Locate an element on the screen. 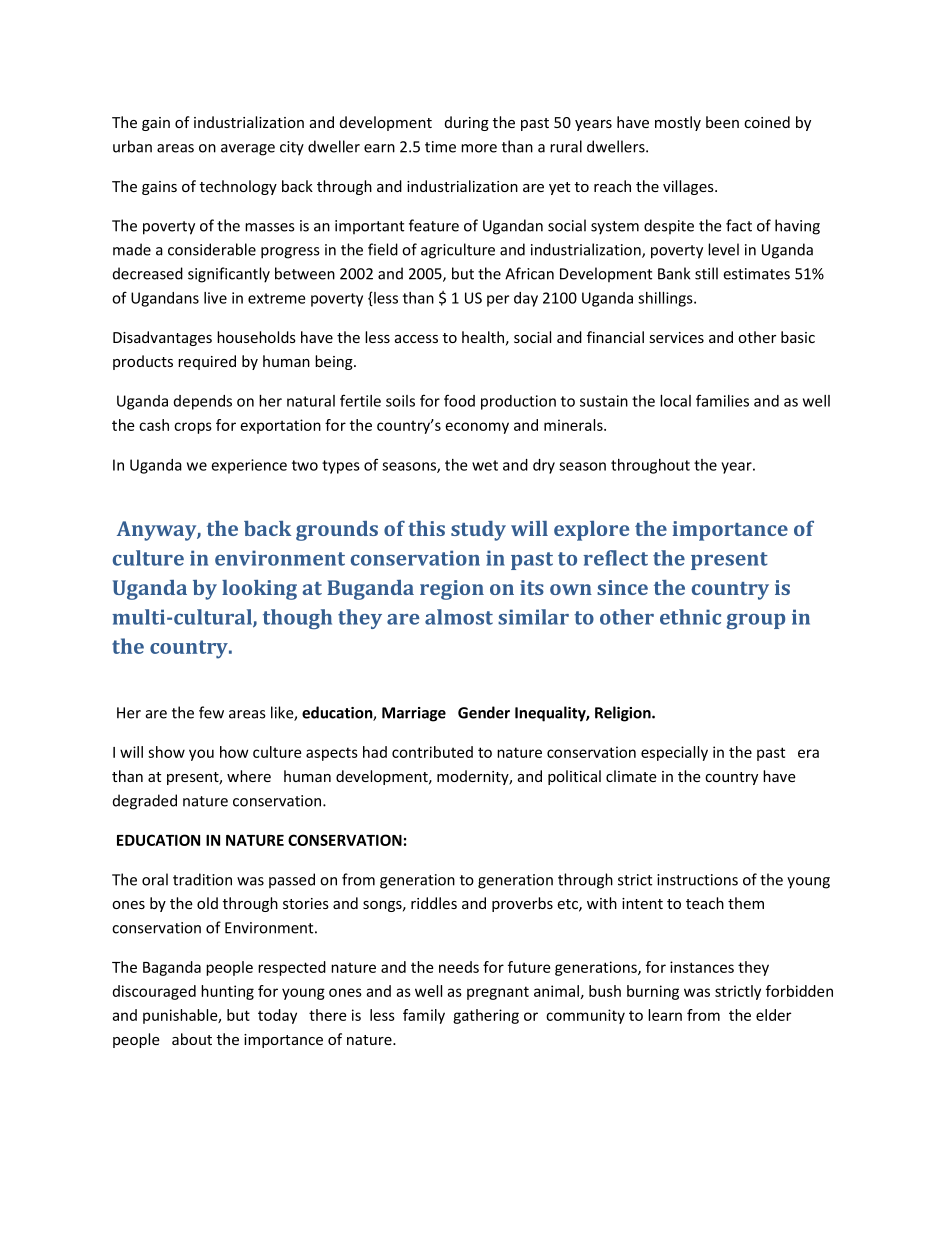 This screenshot has height=1233, width=952. been is located at coordinates (722, 122).
